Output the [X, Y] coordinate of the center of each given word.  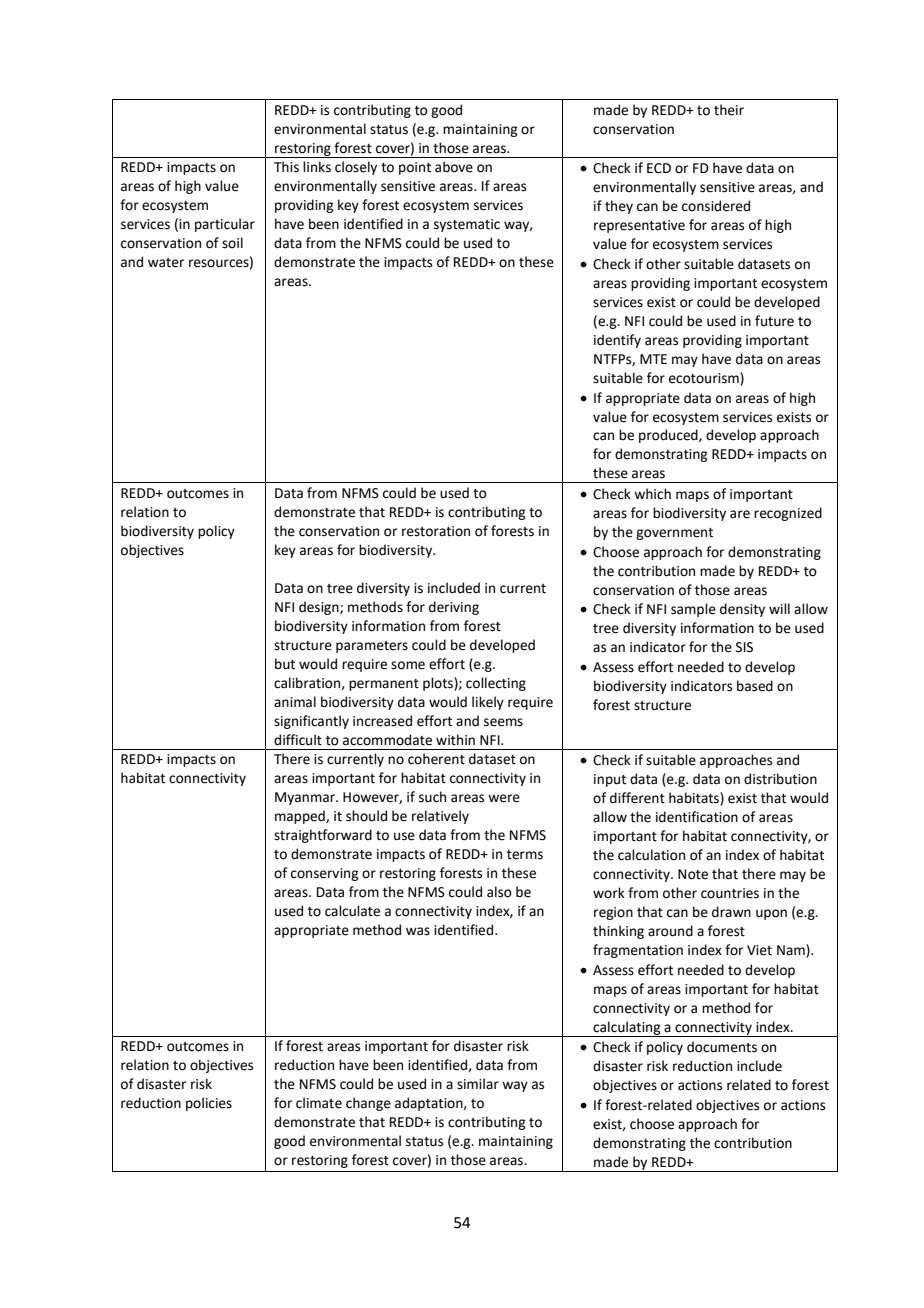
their [729, 110]
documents [722, 1047]
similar [478, 1084]
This [286, 167]
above [454, 167]
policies [209, 1104]
